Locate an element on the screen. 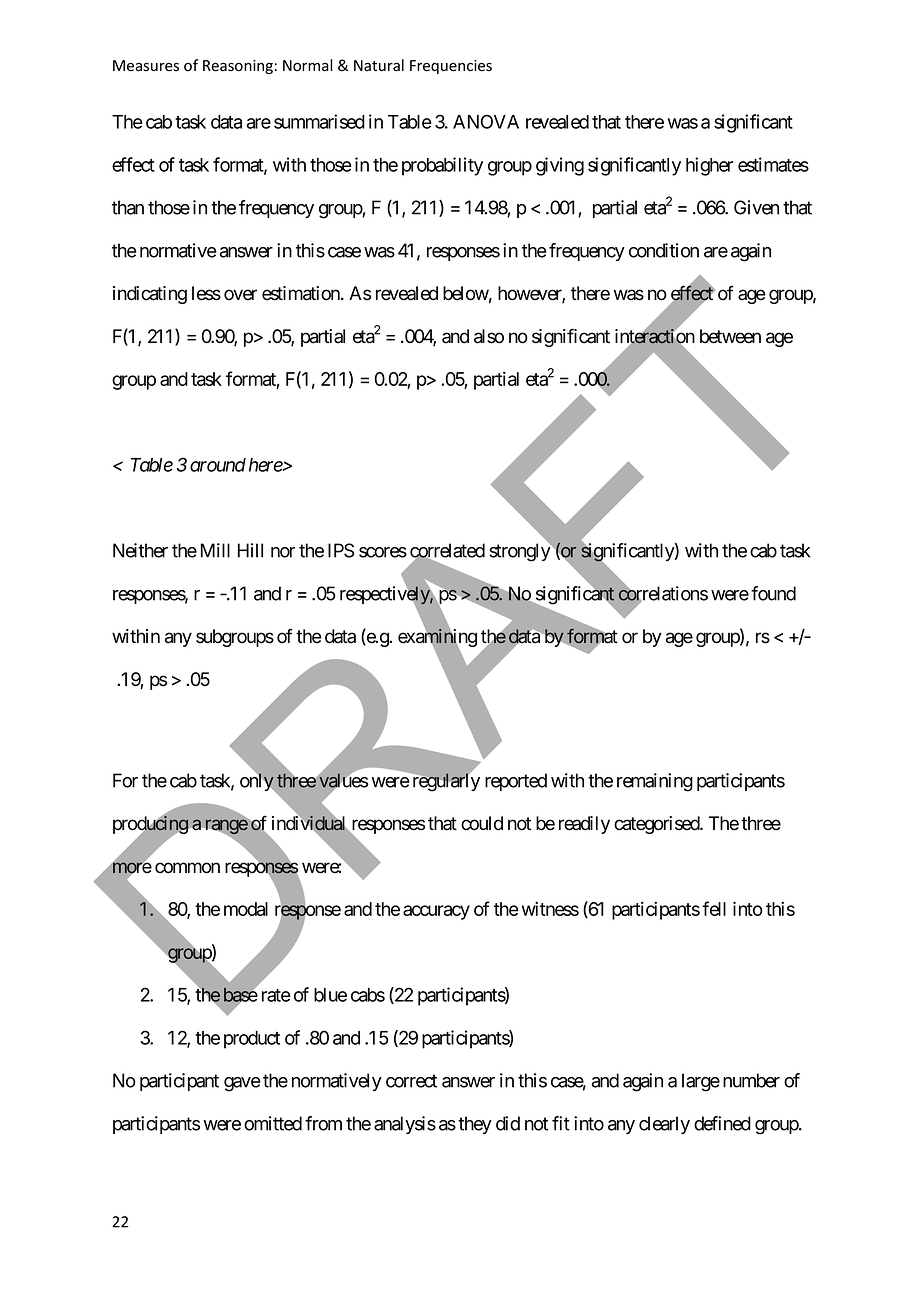 The width and height of the screenshot is (924, 1308). correct is located at coordinates (411, 1081).
